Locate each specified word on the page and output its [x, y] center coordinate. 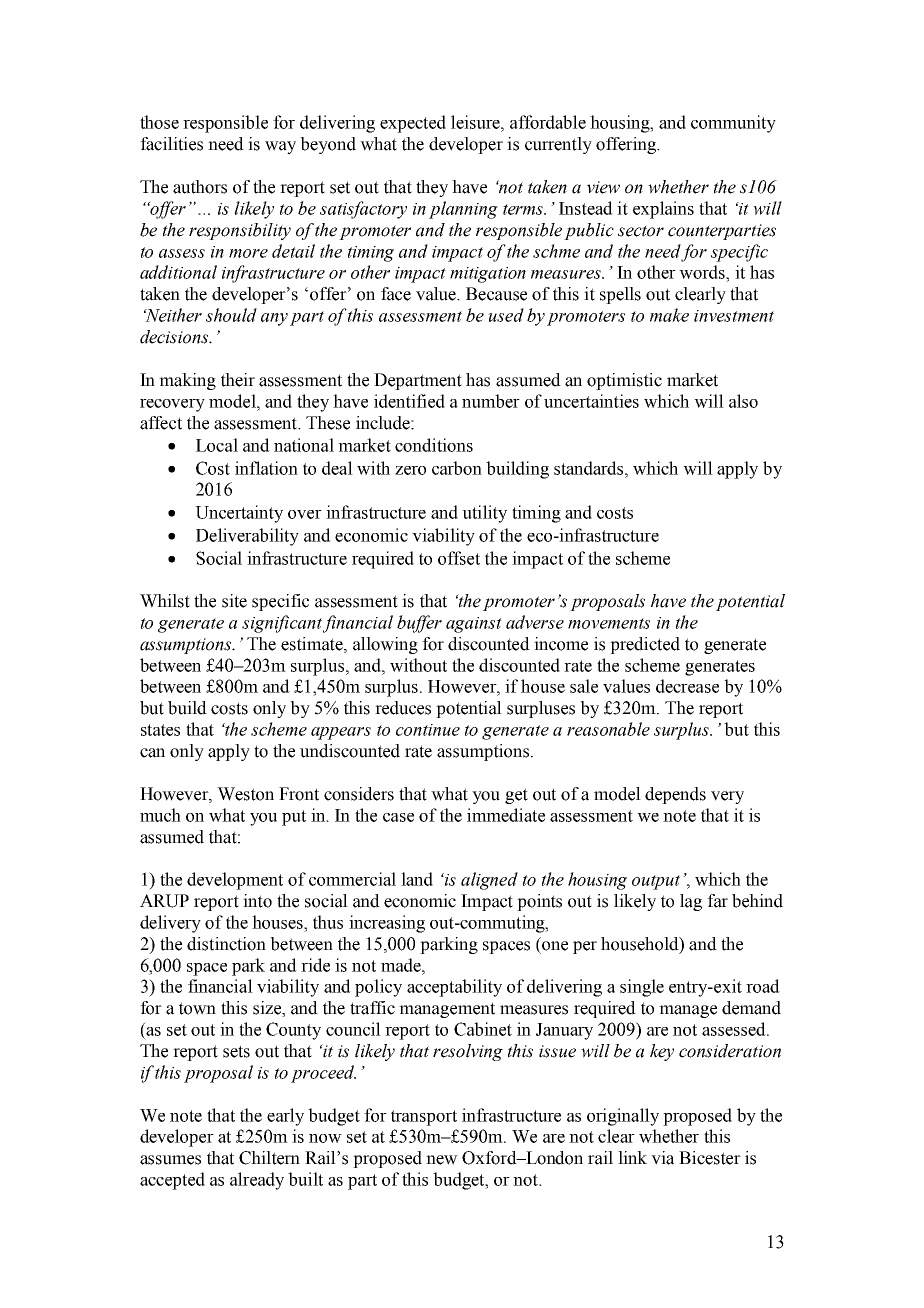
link [632, 1157]
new [442, 1160]
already [257, 1181]
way [280, 147]
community [733, 124]
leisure [476, 122]
